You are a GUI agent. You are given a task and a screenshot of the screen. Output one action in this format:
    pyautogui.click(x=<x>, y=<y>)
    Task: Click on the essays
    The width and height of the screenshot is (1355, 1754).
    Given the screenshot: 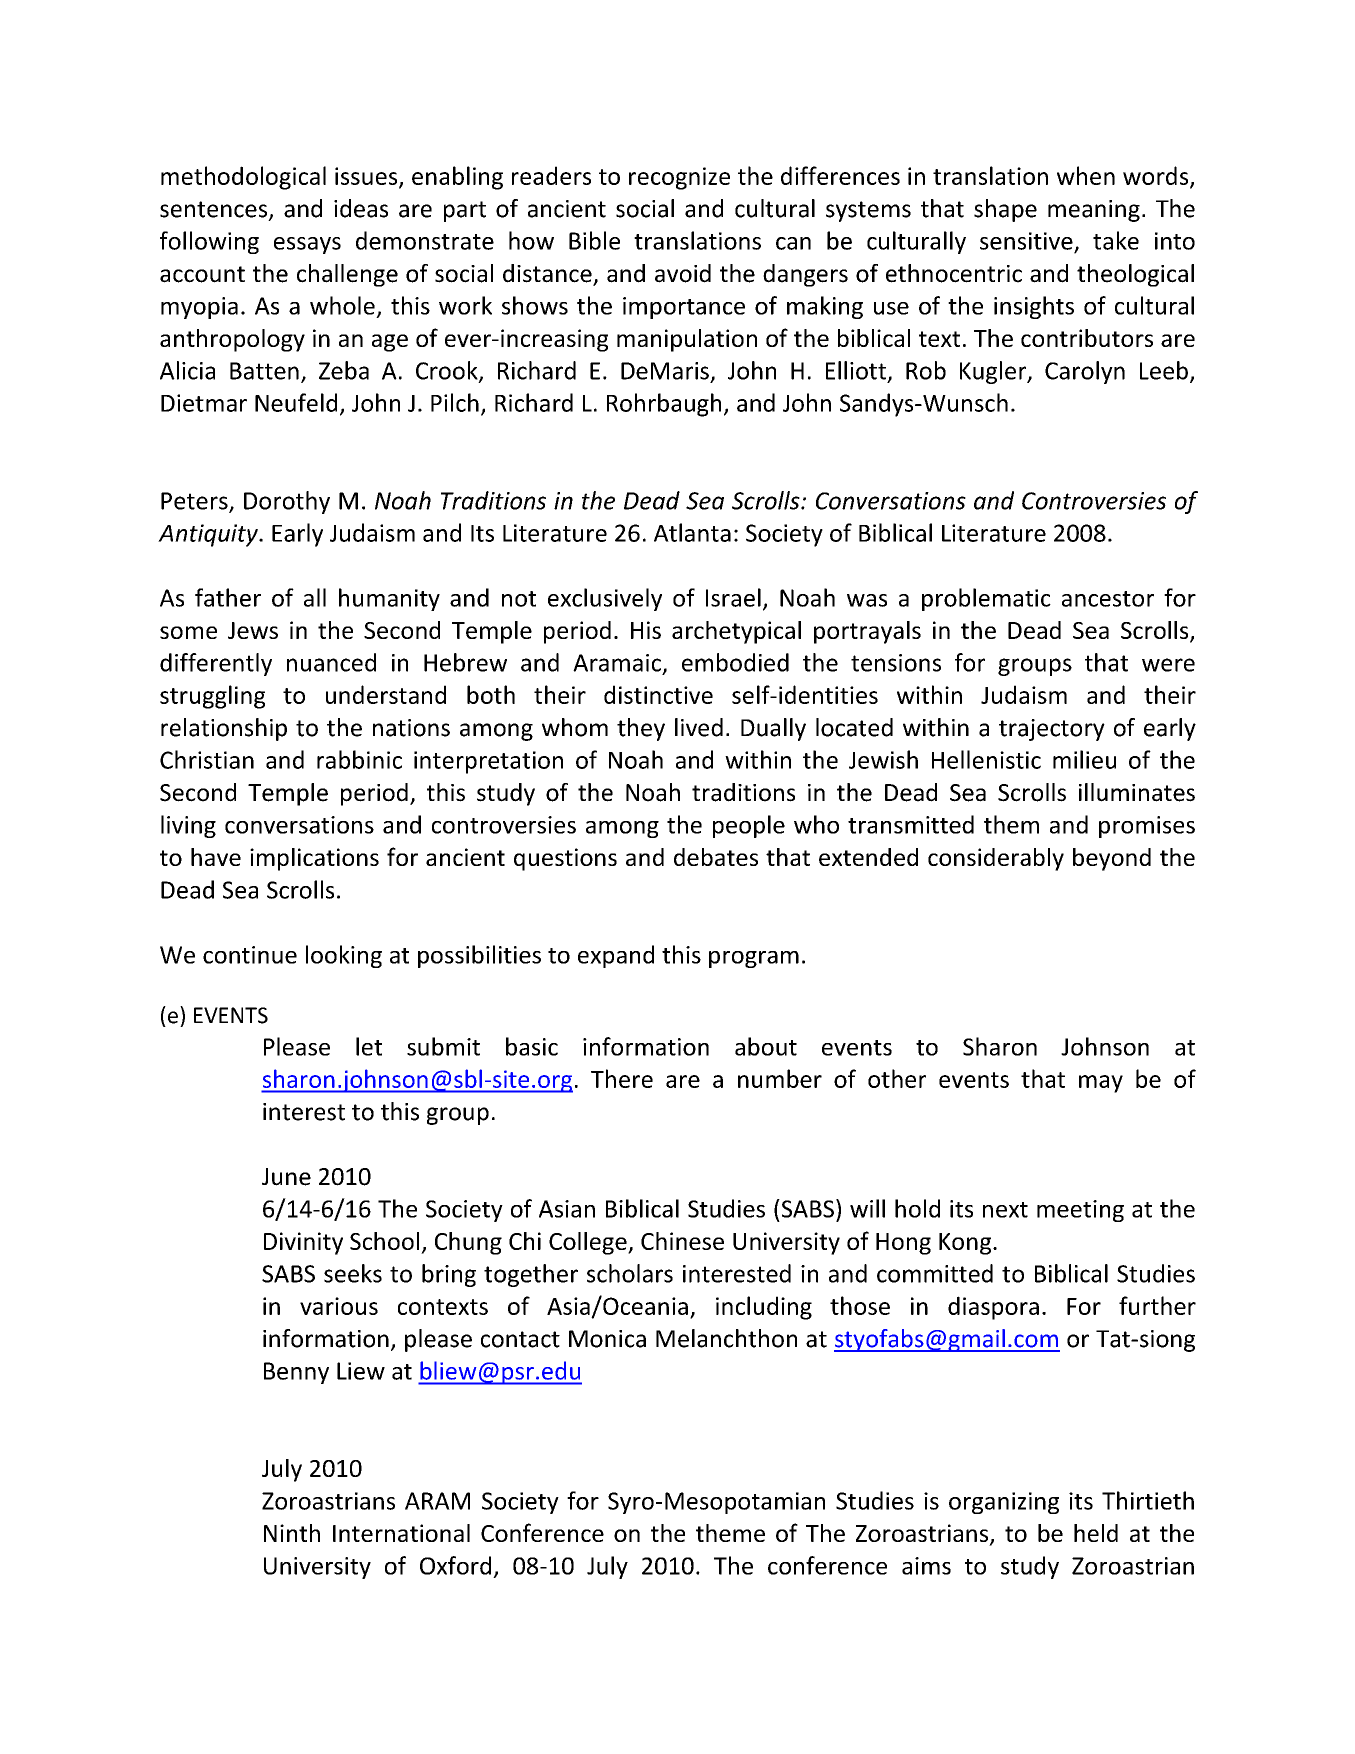 What is the action you would take?
    pyautogui.click(x=307, y=245)
